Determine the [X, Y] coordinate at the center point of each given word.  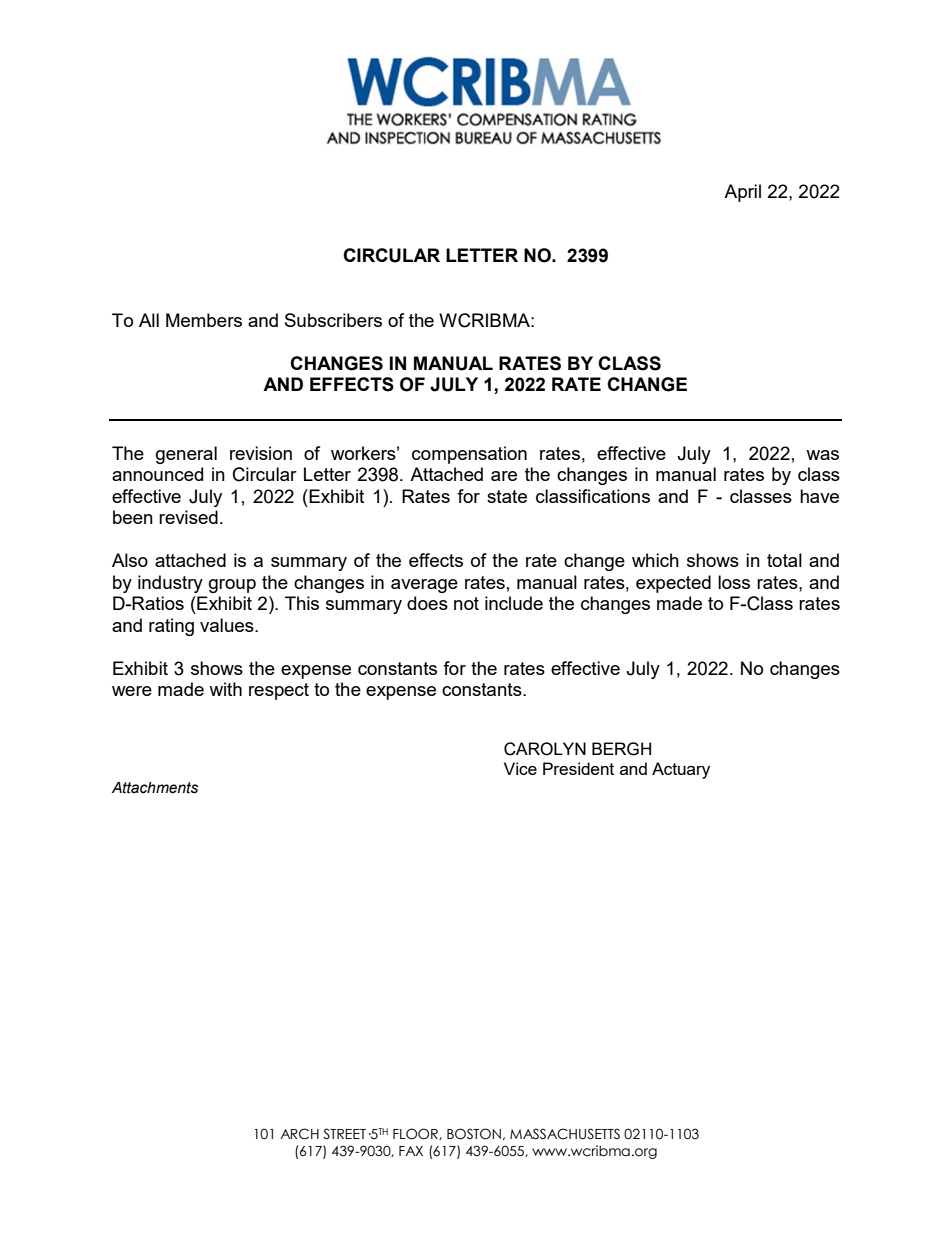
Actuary [681, 770]
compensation [469, 455]
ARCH [299, 1134]
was [822, 455]
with [225, 689]
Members [204, 320]
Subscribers [333, 320]
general [186, 455]
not [466, 603]
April [742, 193]
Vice [520, 768]
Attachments [155, 788]
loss [734, 582]
